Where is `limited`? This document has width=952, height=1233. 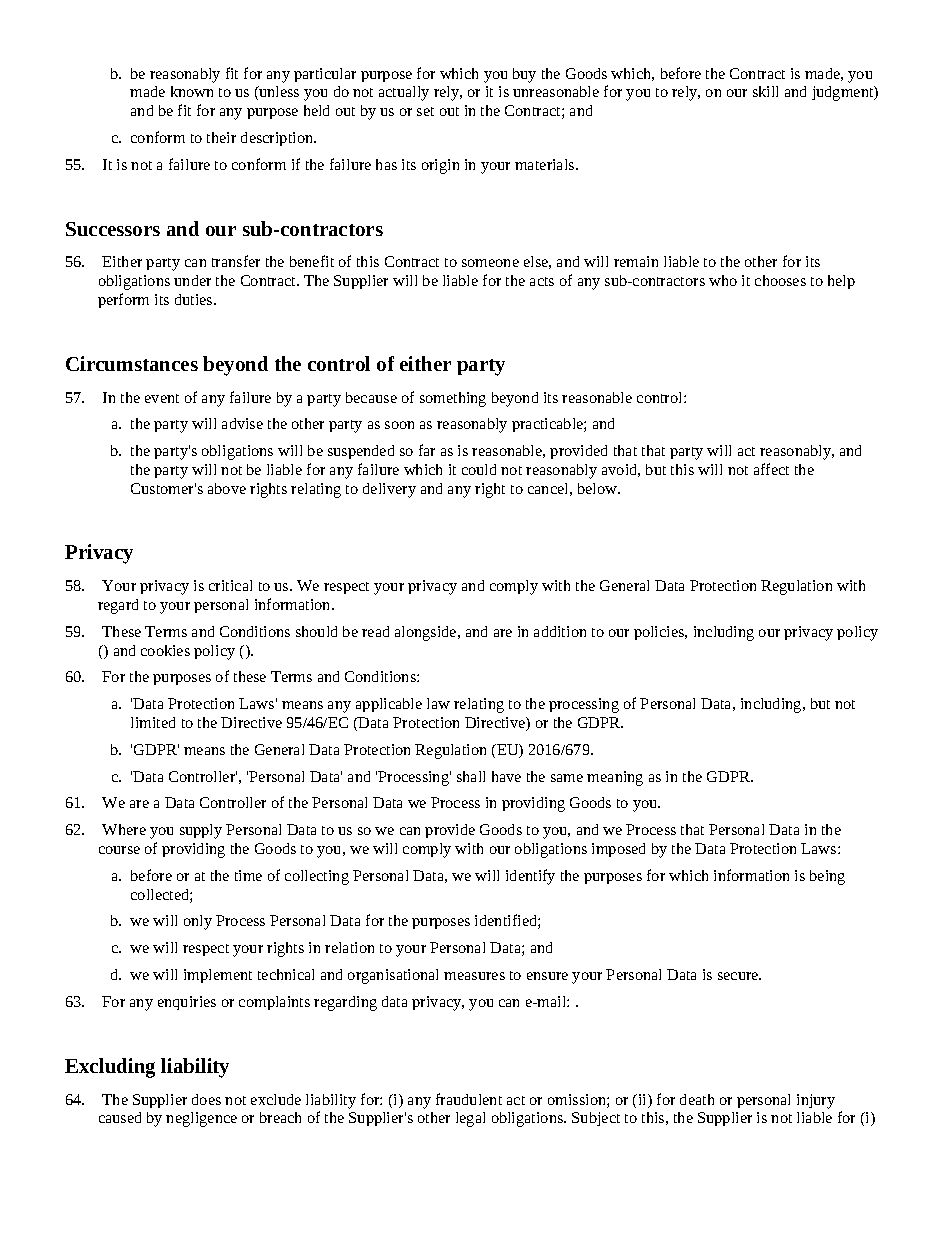
limited is located at coordinates (153, 722).
